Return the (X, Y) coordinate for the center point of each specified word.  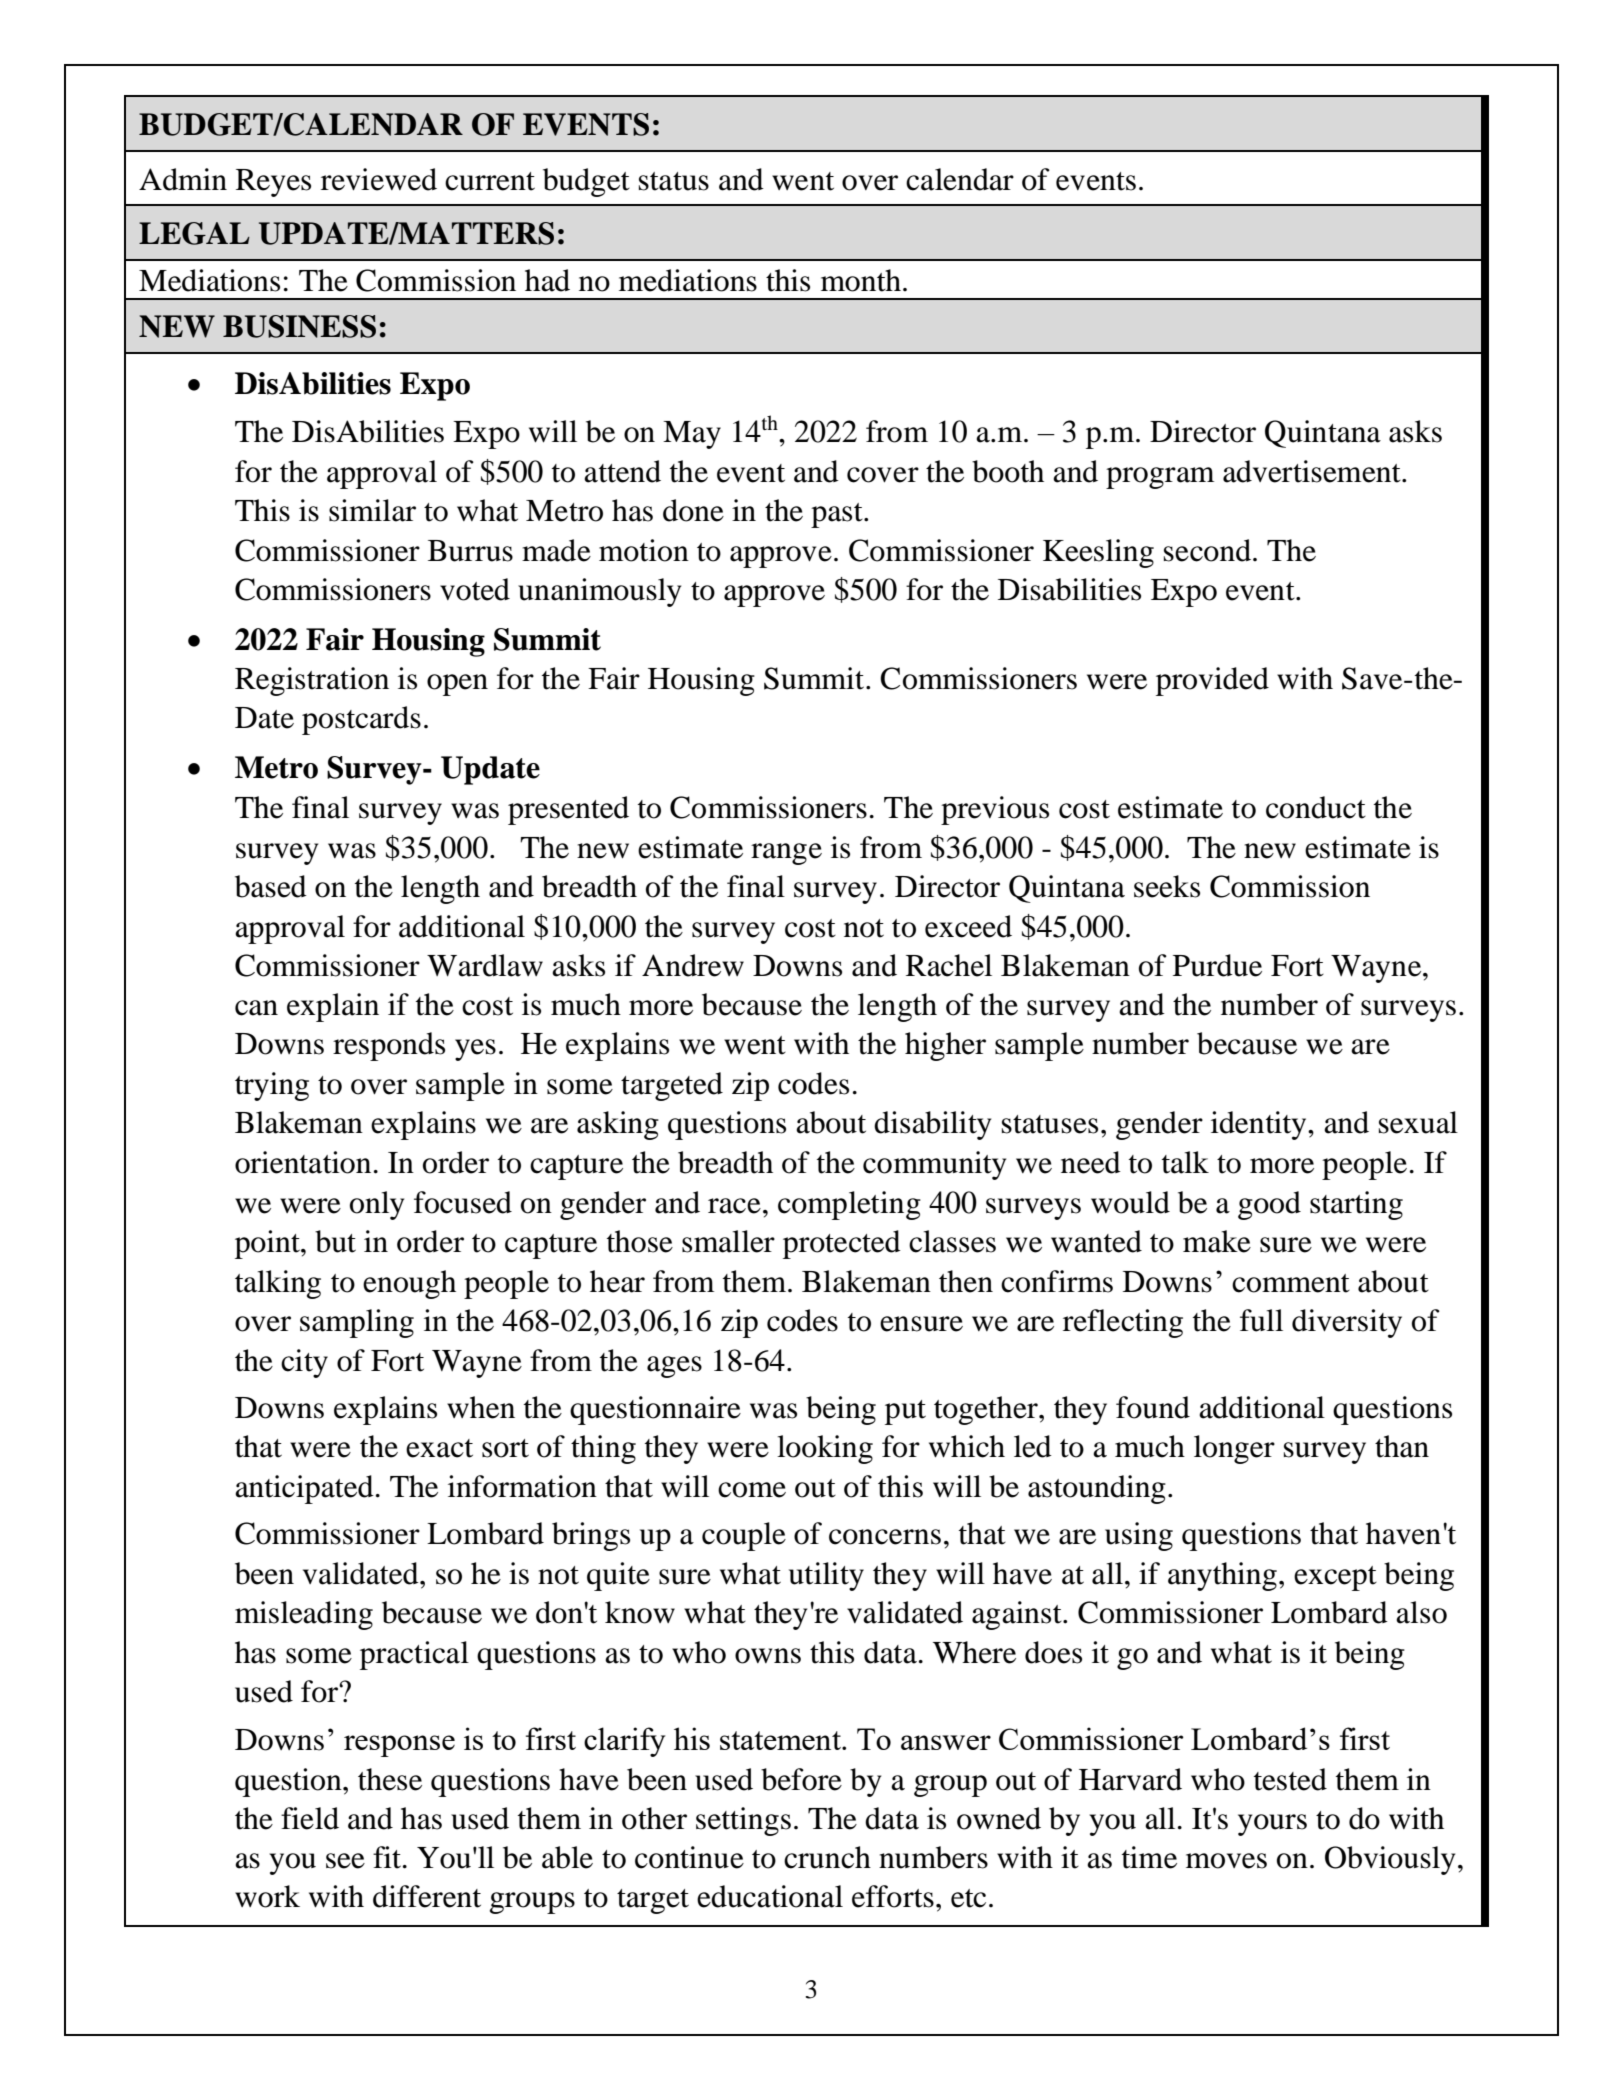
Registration (312, 681)
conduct (1316, 807)
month (861, 280)
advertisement (1313, 471)
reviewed (379, 179)
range (786, 854)
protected (842, 1244)
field (310, 1818)
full (1261, 1320)
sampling (357, 1323)
